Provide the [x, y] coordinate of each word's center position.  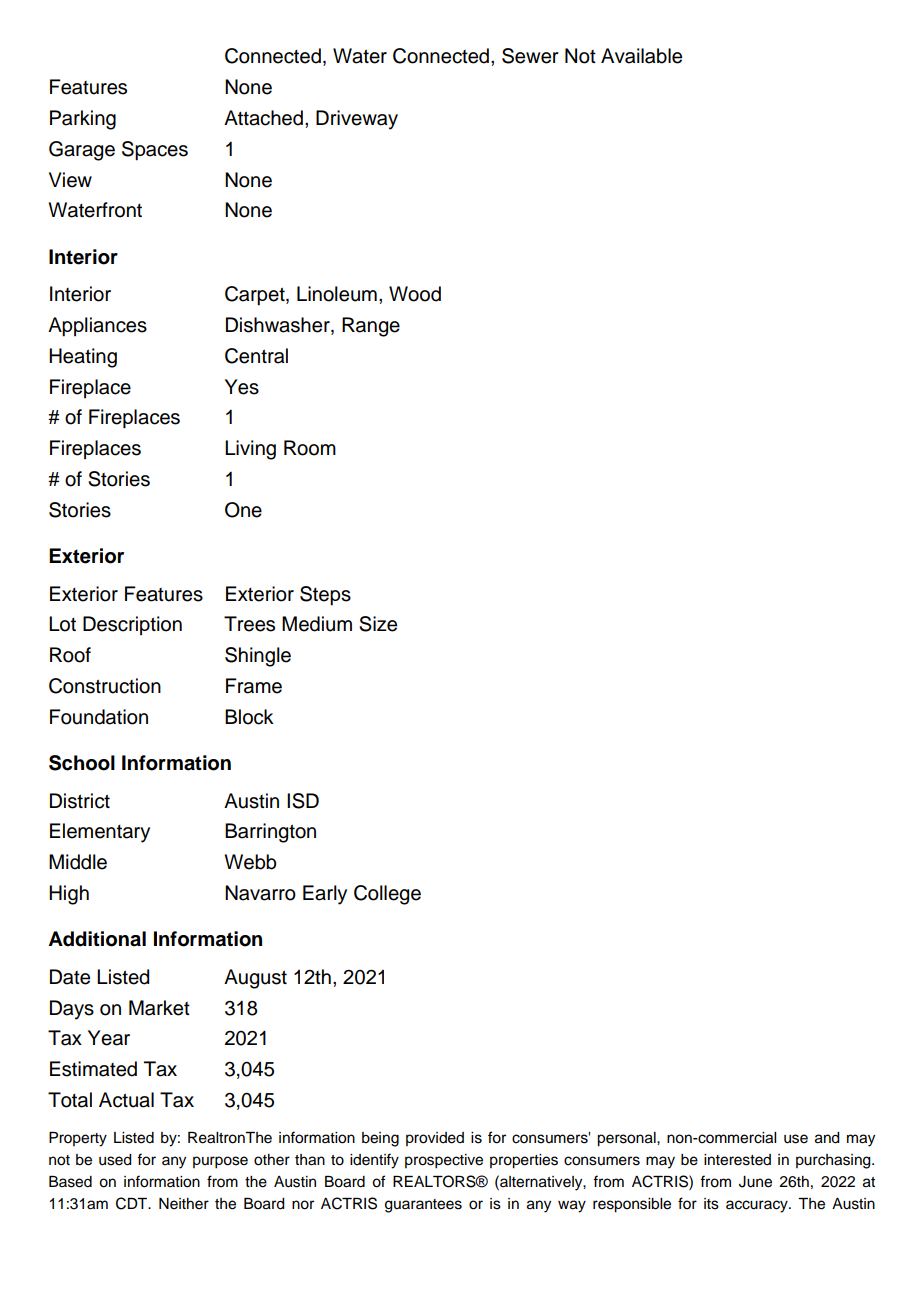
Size [378, 624]
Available [641, 56]
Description [132, 625]
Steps [325, 596]
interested [737, 1160]
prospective [444, 1161]
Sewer [530, 56]
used [115, 1160]
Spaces [155, 151]
